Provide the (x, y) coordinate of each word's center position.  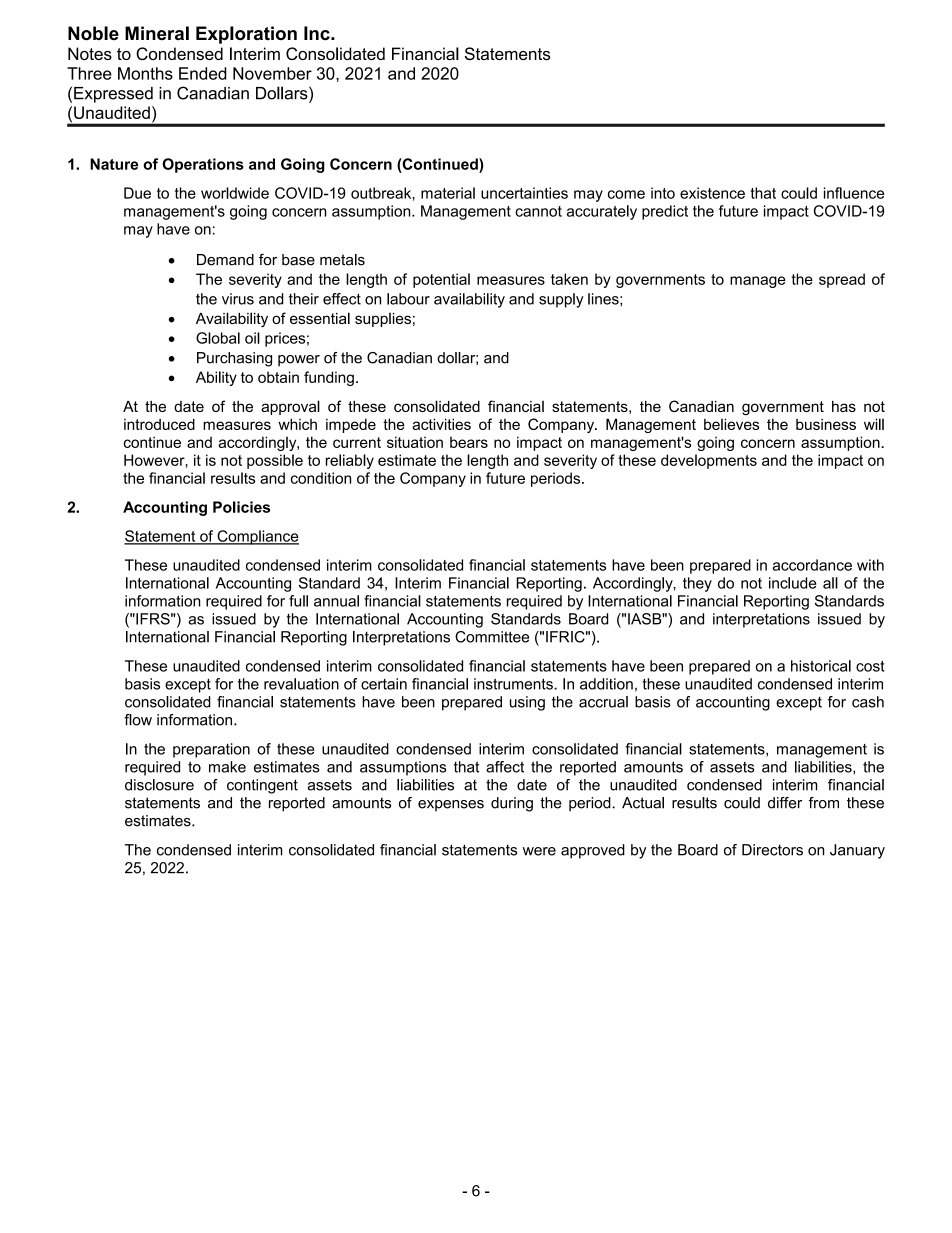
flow (138, 720)
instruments (514, 684)
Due (137, 193)
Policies (241, 507)
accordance (812, 565)
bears (469, 442)
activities (441, 424)
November (272, 73)
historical (821, 666)
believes (731, 424)
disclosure (159, 785)
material (448, 193)
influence (854, 193)
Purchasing (234, 359)
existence (712, 193)
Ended (203, 73)
